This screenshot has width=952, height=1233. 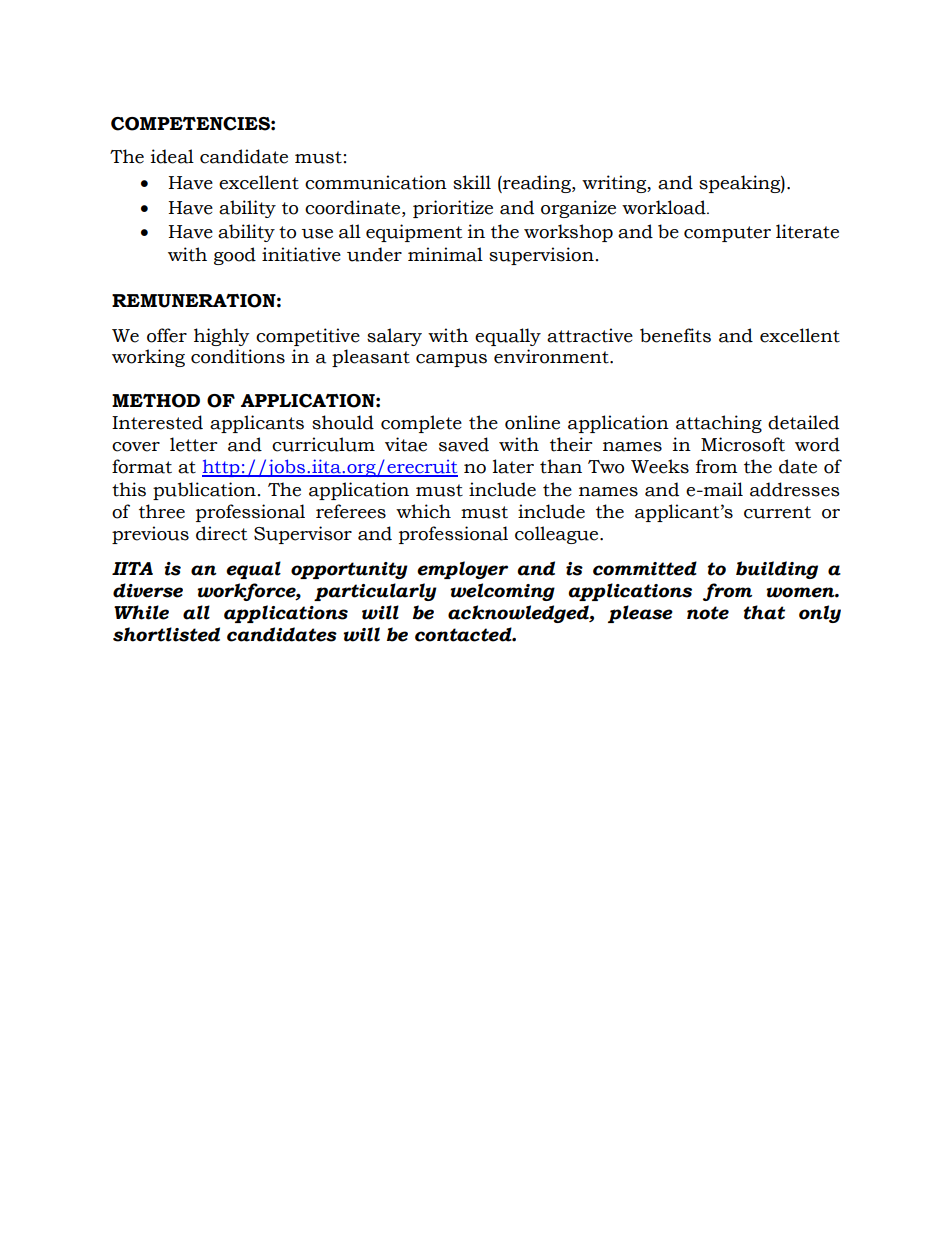 I want to click on workload, so click(x=665, y=207).
